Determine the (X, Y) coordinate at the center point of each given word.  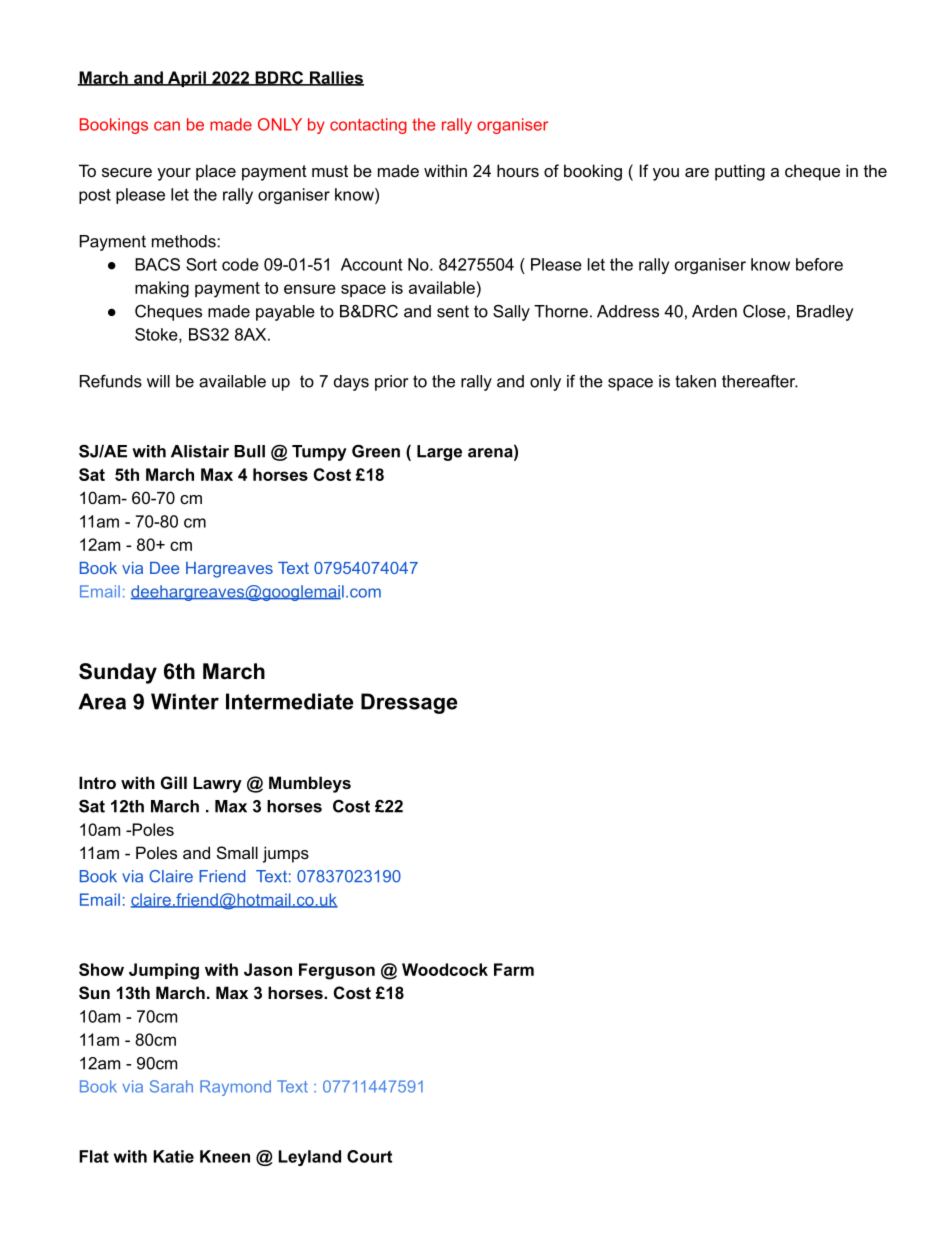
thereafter (760, 381)
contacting (368, 126)
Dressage (409, 703)
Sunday (118, 673)
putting (740, 172)
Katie (173, 1156)
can (167, 126)
